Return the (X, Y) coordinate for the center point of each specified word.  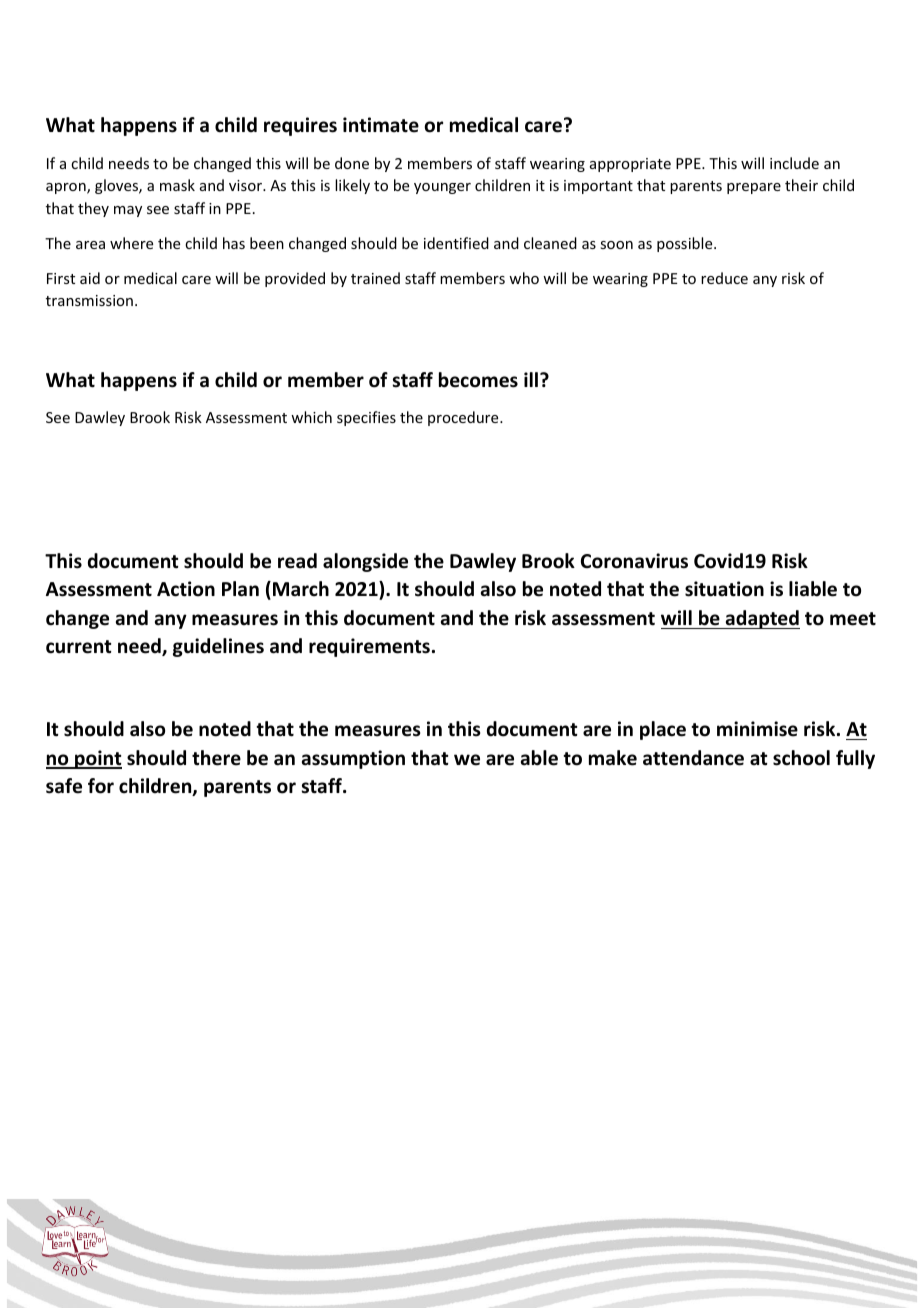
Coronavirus (634, 561)
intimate (381, 125)
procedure (464, 418)
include (794, 163)
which (311, 417)
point (97, 759)
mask (177, 185)
